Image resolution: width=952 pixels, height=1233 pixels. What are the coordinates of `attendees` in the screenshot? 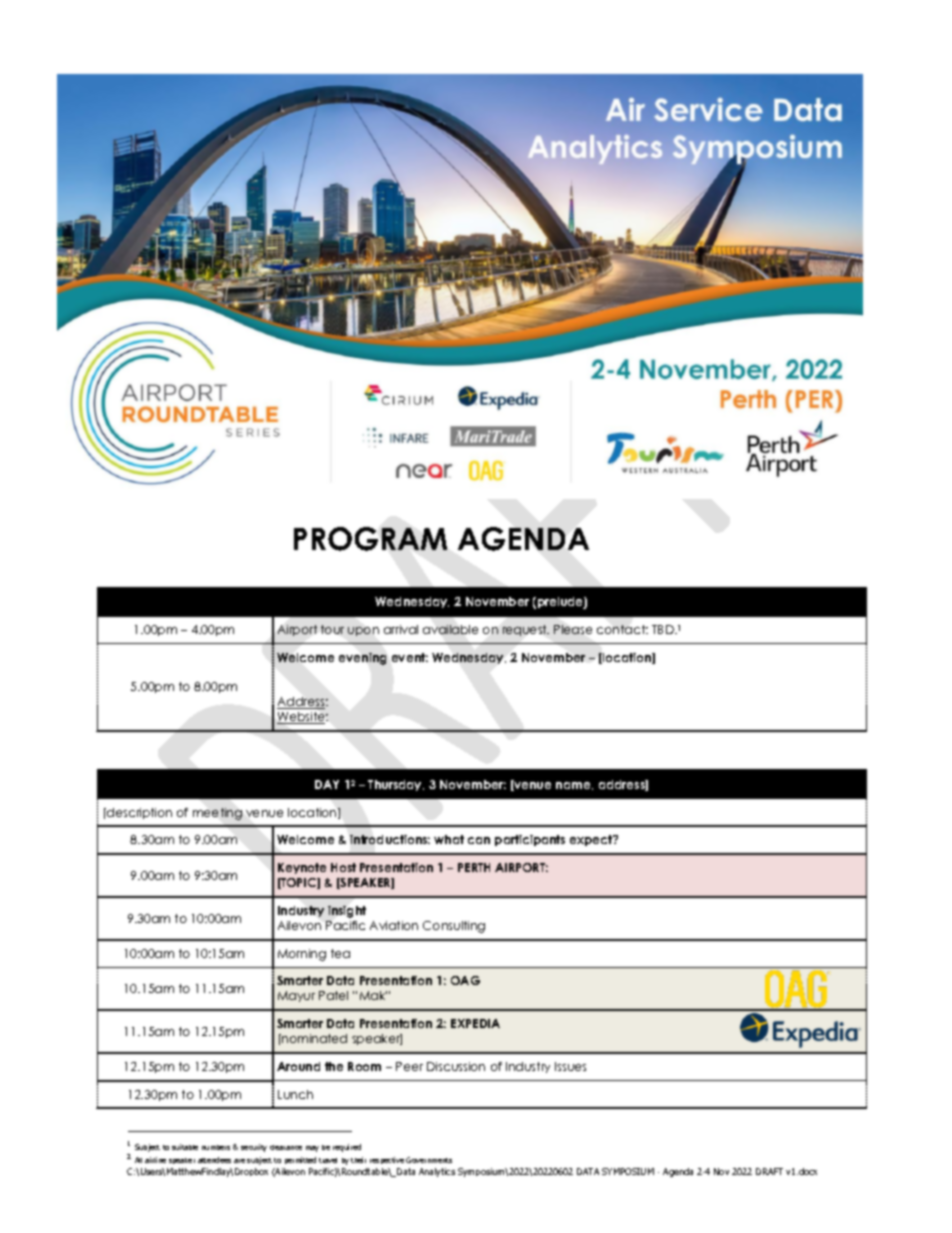 It's located at (214, 1160).
